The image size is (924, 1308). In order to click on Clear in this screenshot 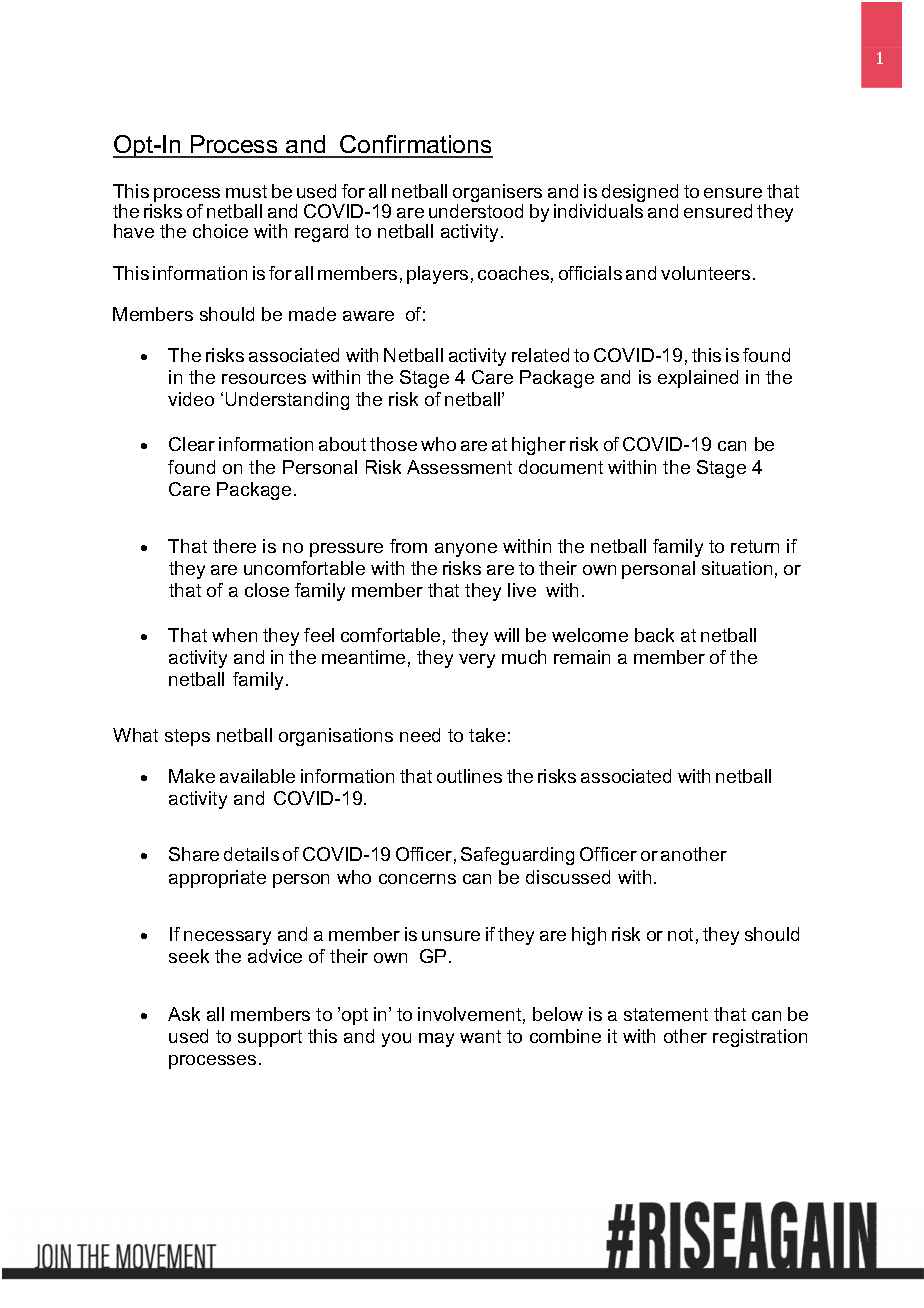, I will do `click(192, 444)`.
